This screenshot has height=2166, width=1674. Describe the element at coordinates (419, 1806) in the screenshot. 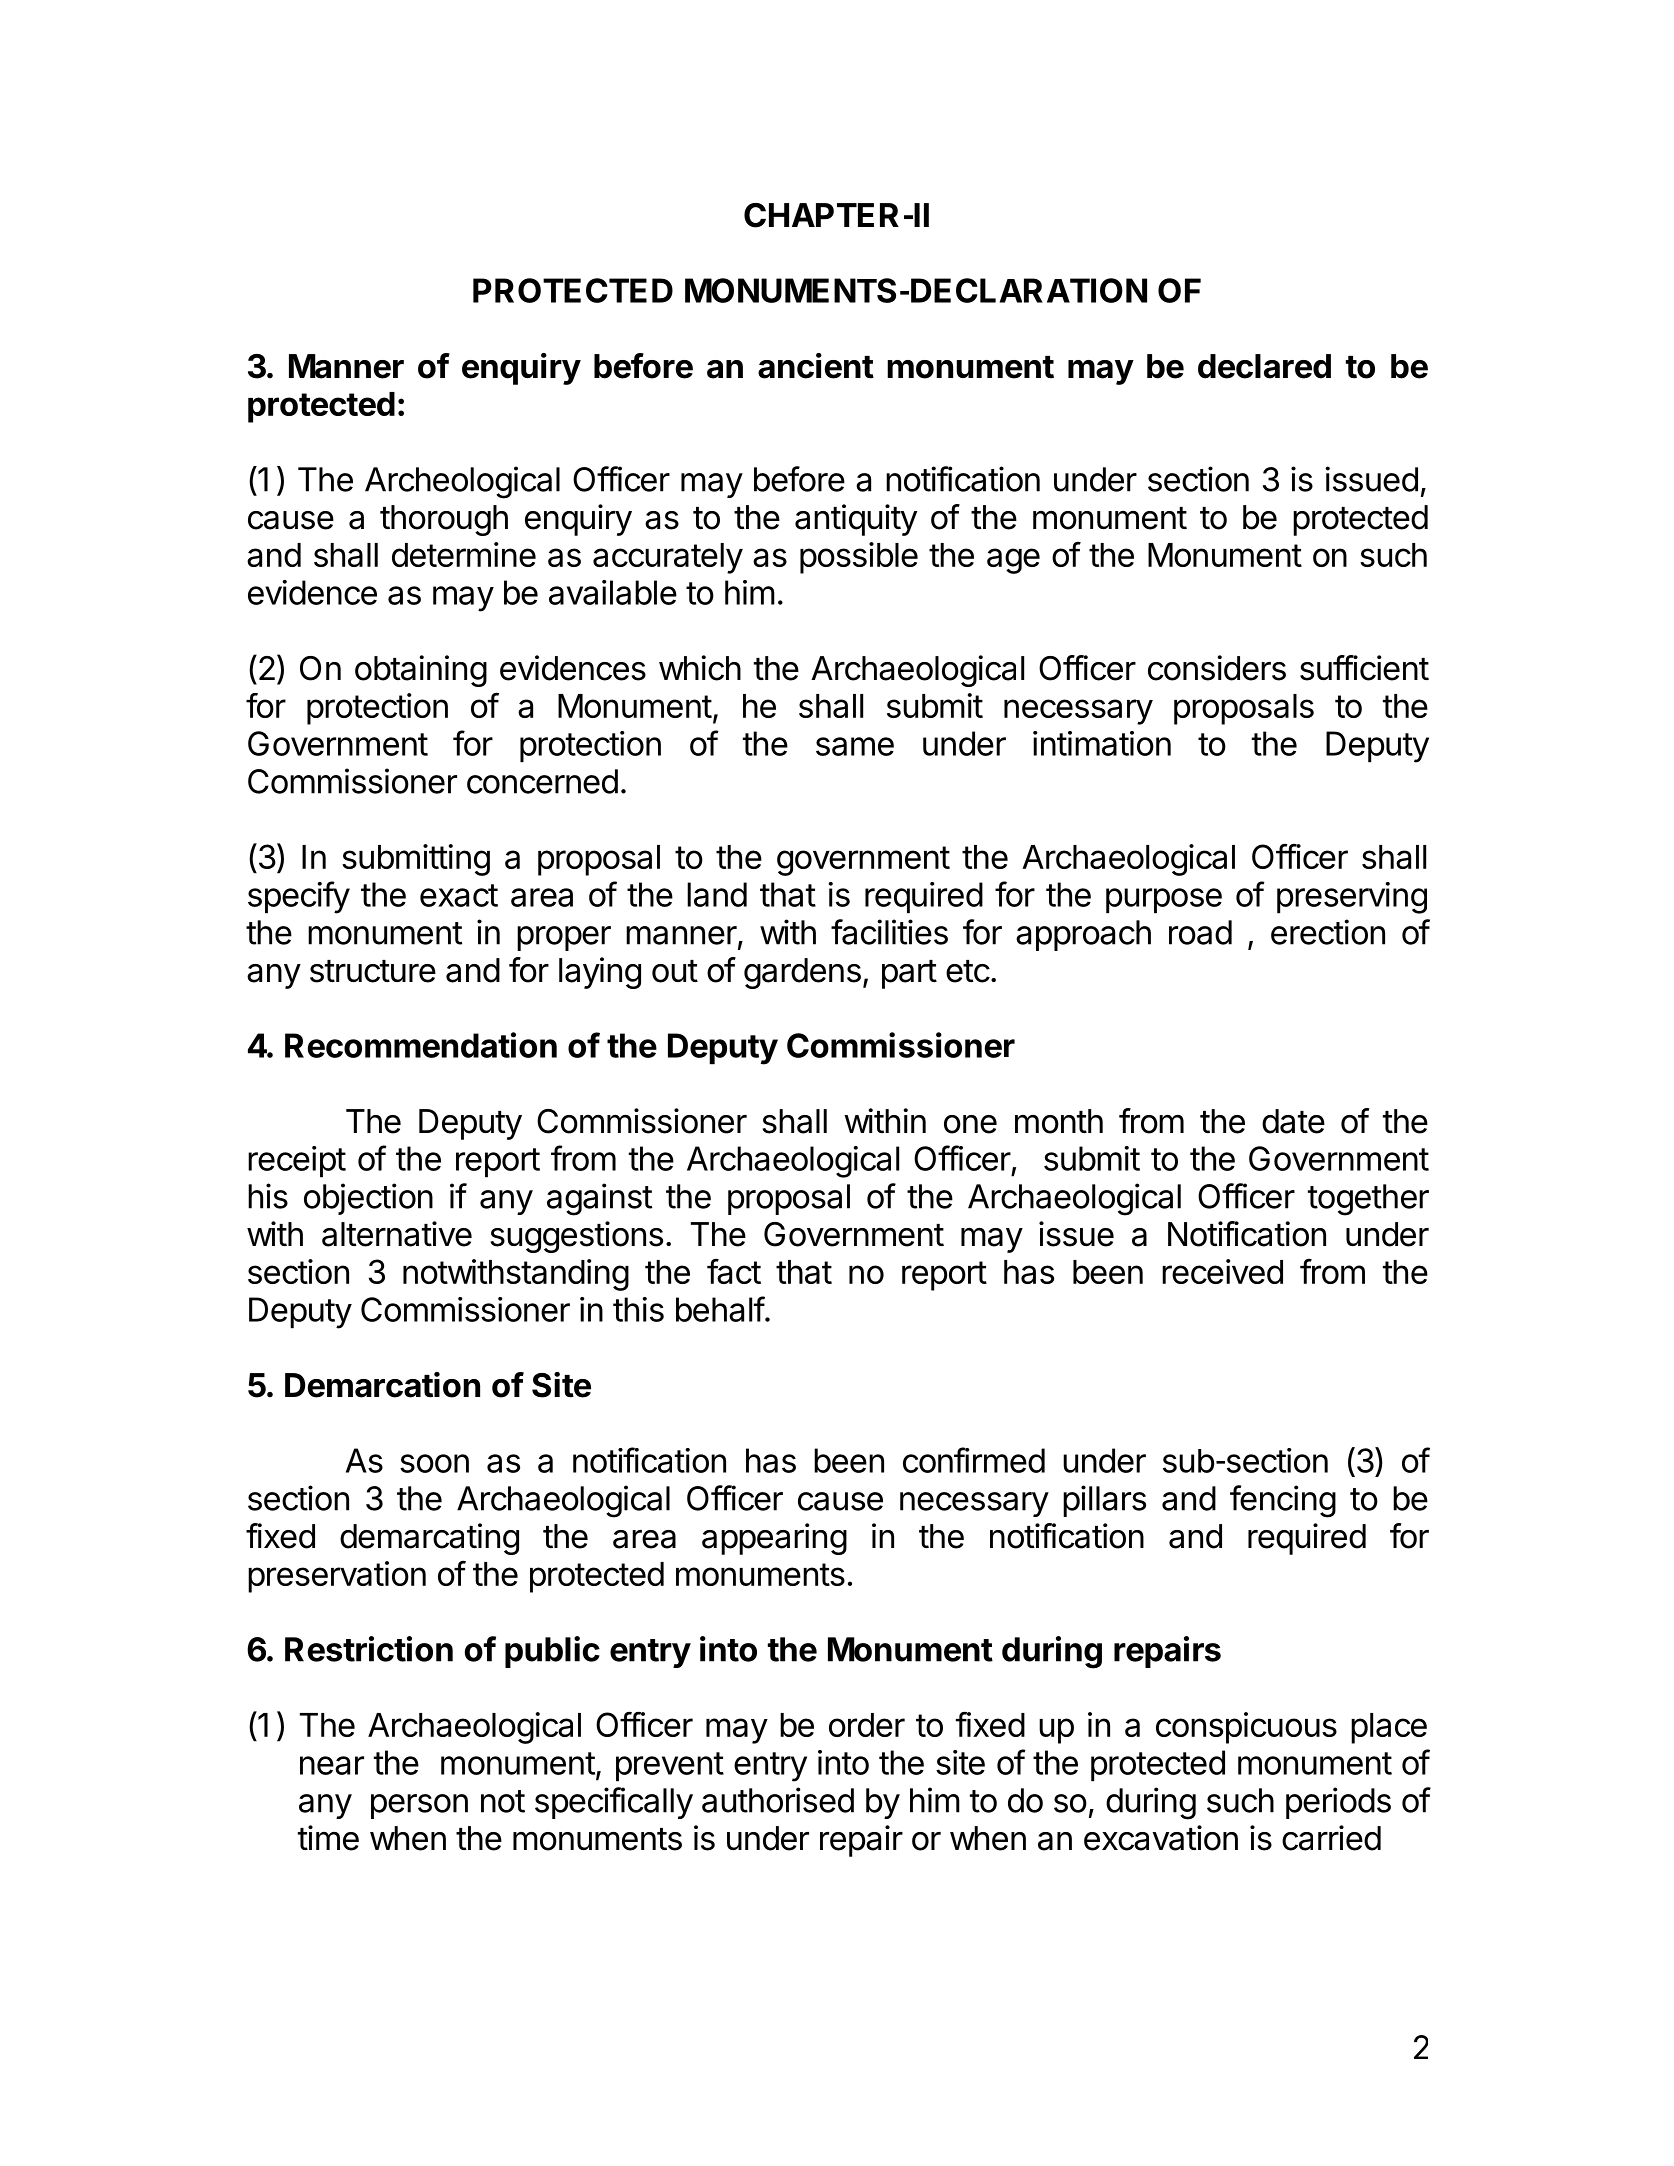

I see `person` at that location.
